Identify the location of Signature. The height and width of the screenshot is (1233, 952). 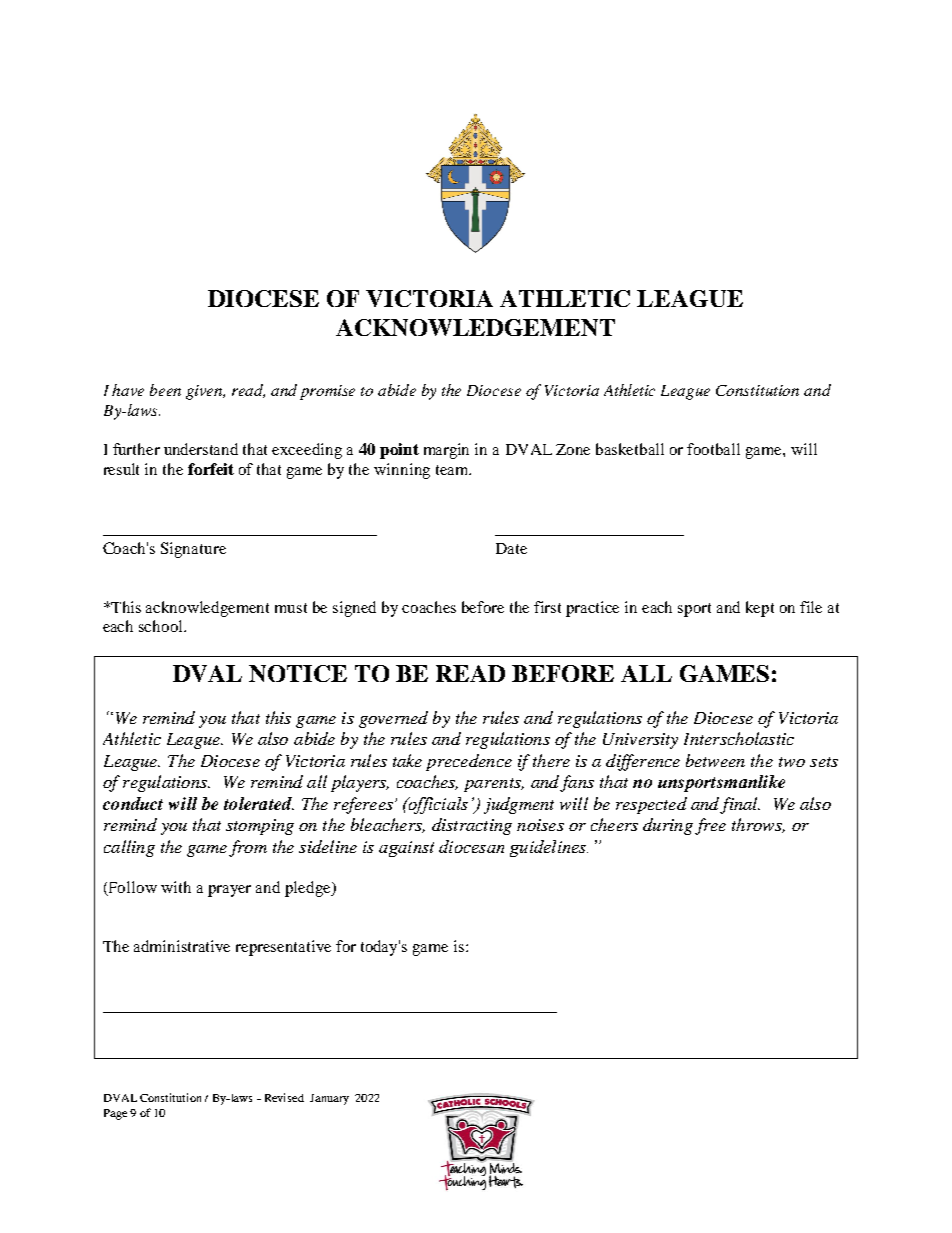
(193, 550).
